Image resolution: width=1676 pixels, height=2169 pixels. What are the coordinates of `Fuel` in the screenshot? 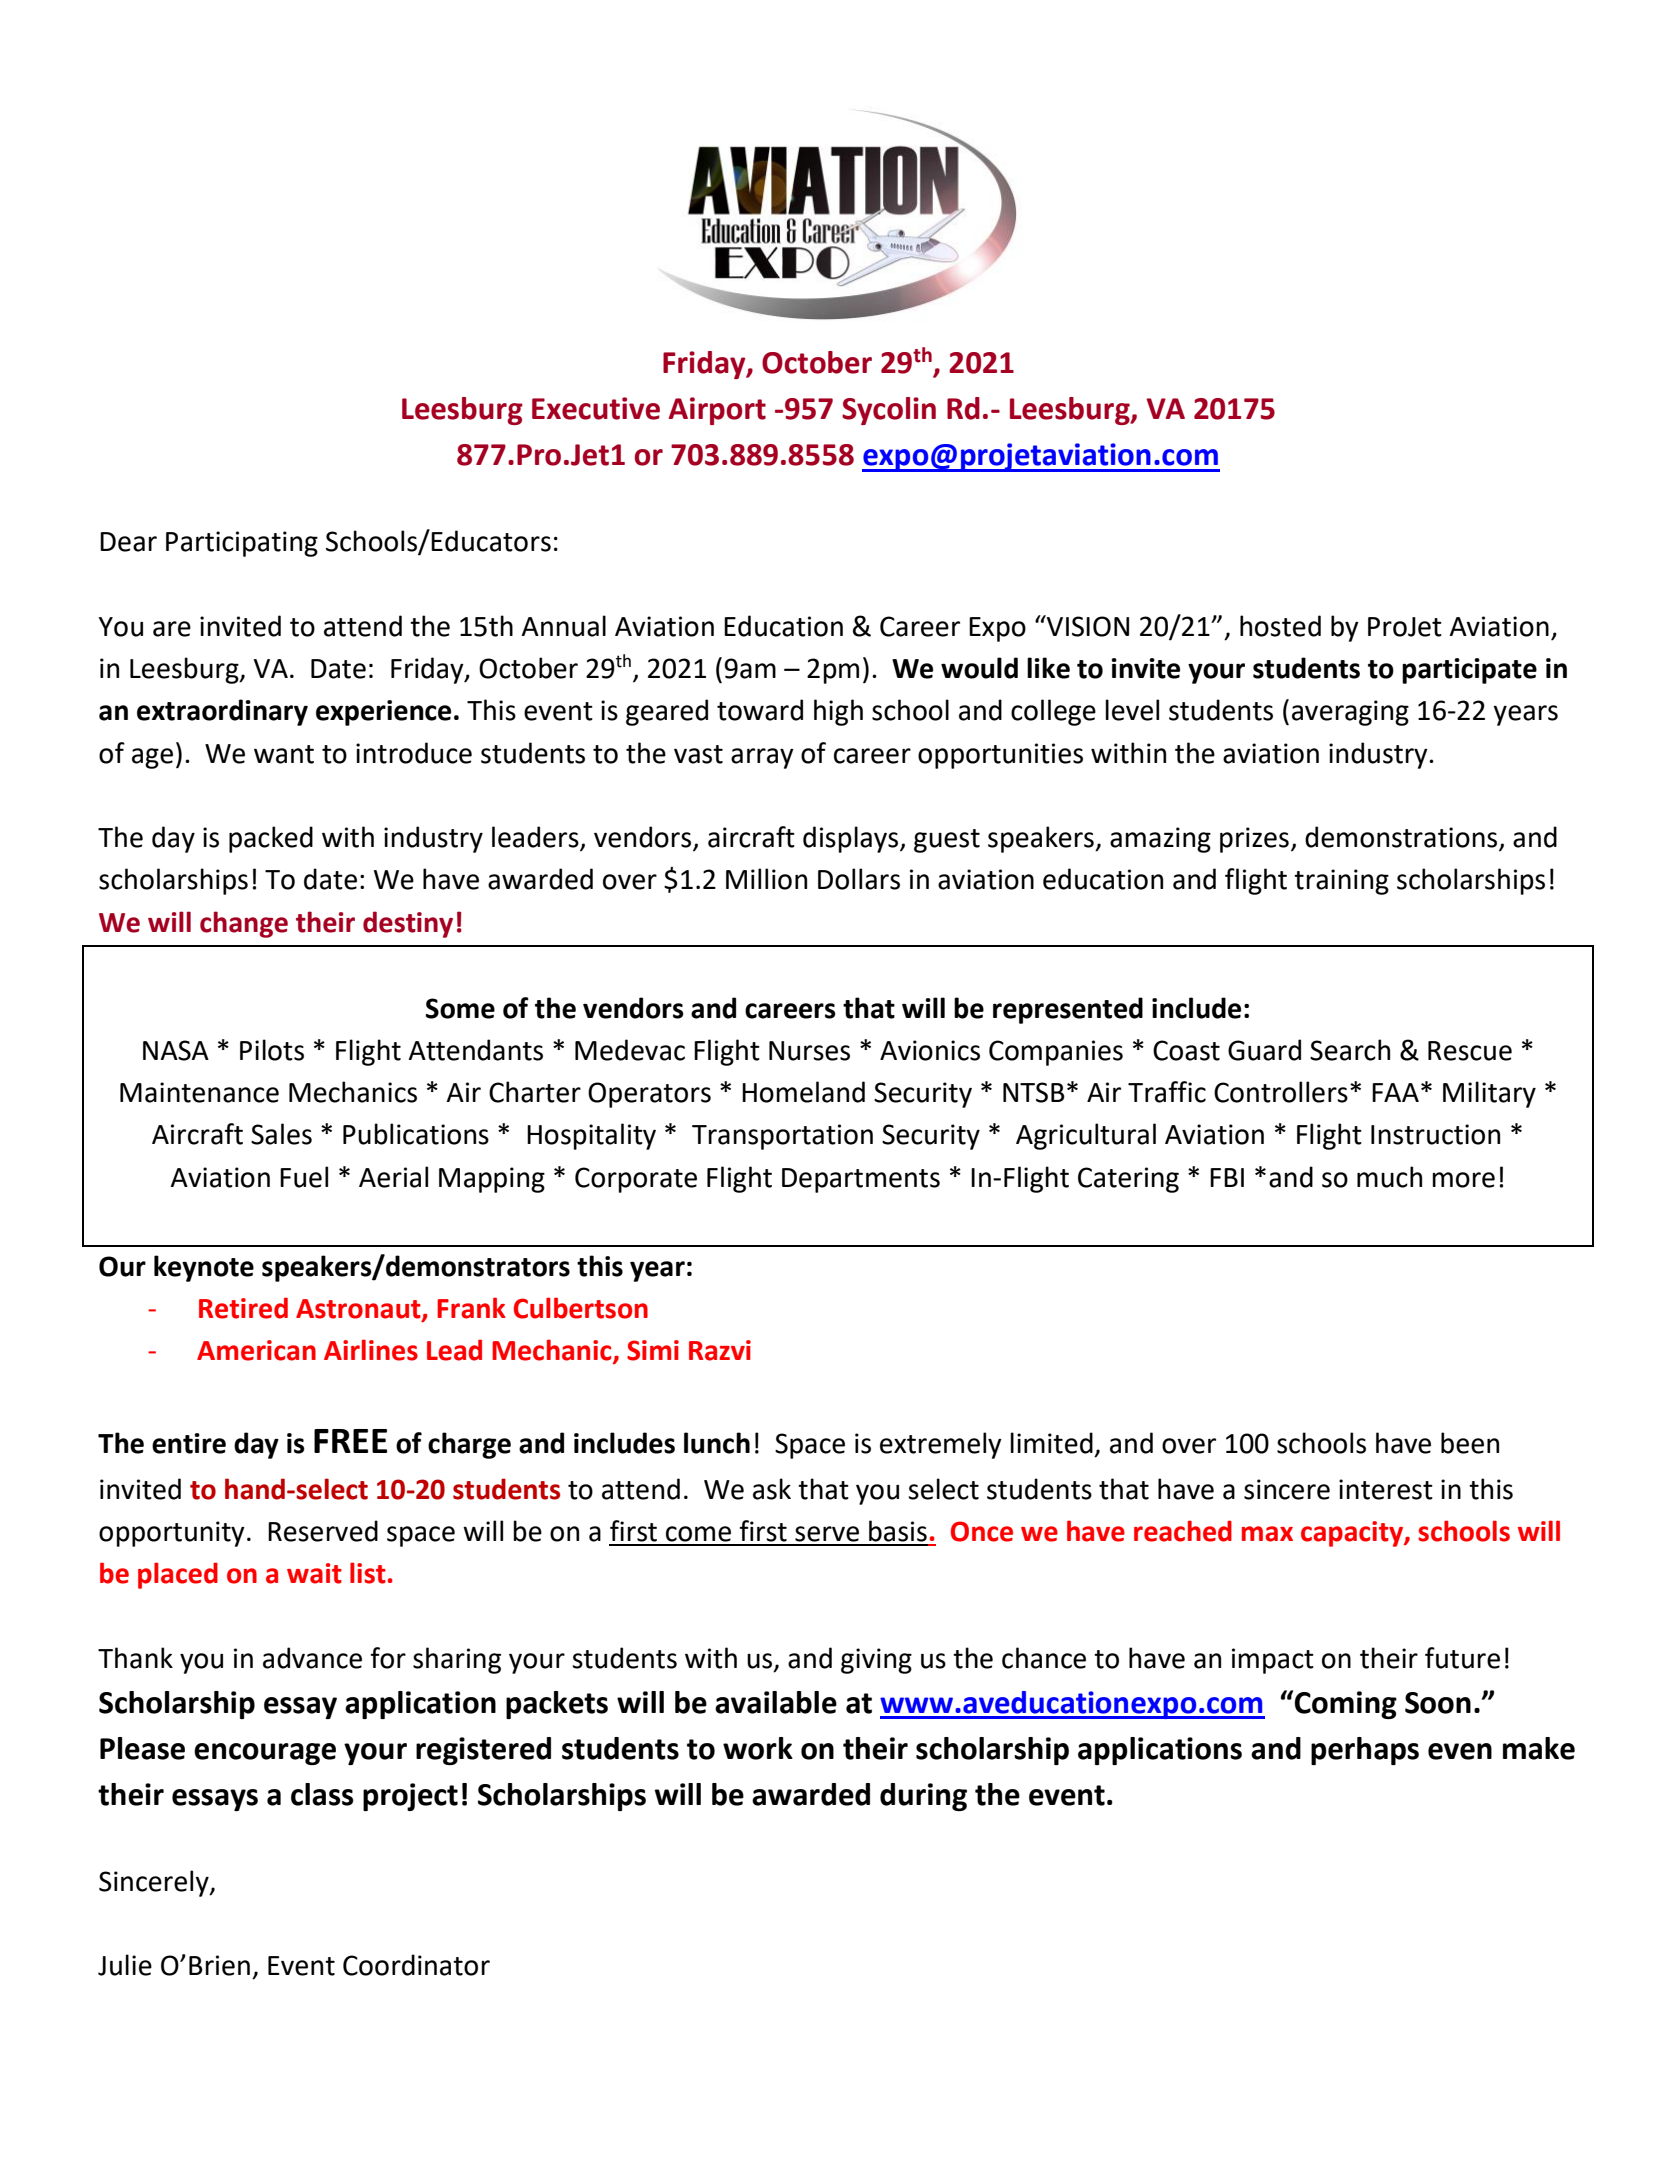 It's located at (304, 1177).
